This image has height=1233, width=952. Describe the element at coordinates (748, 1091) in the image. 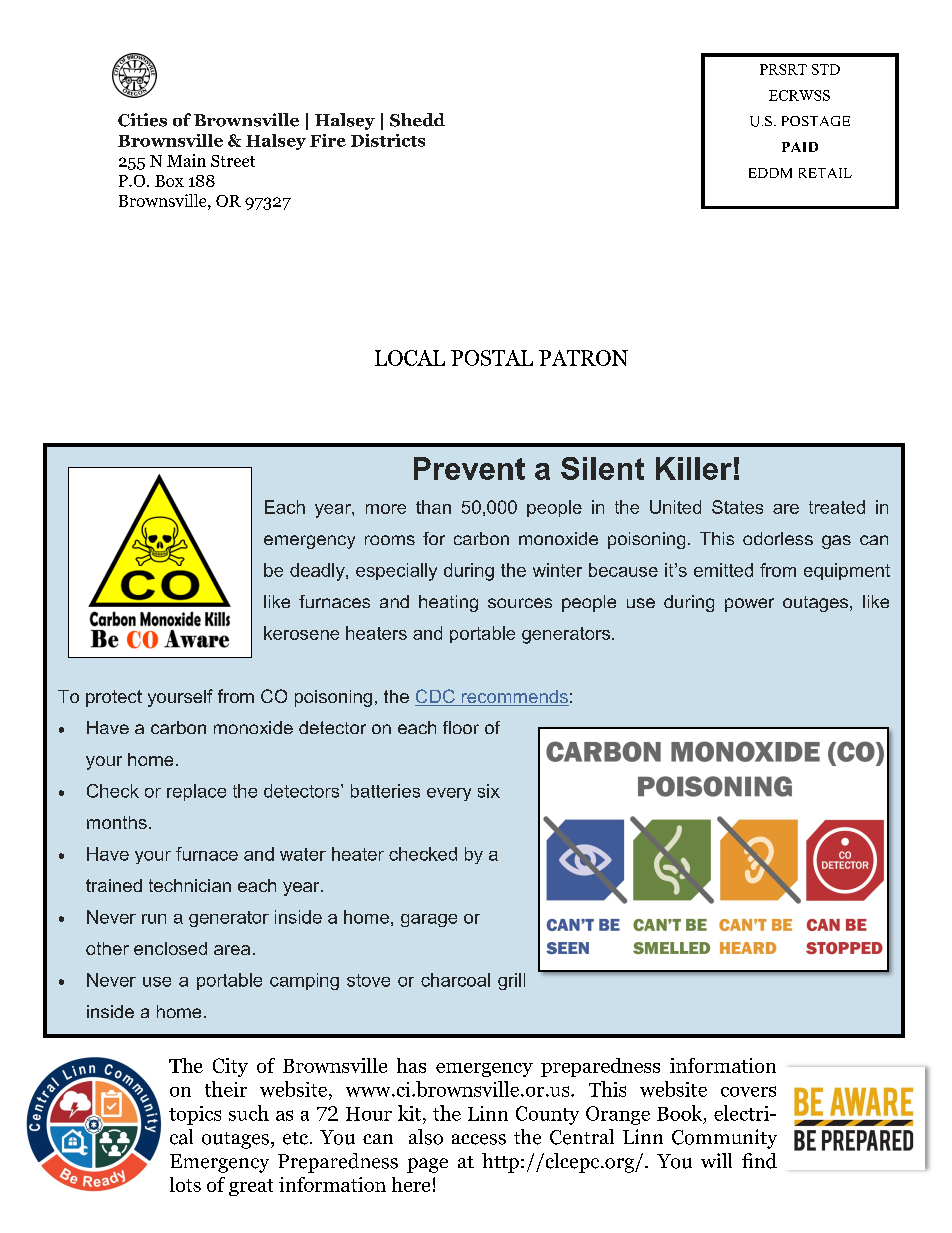

I see `covers` at that location.
